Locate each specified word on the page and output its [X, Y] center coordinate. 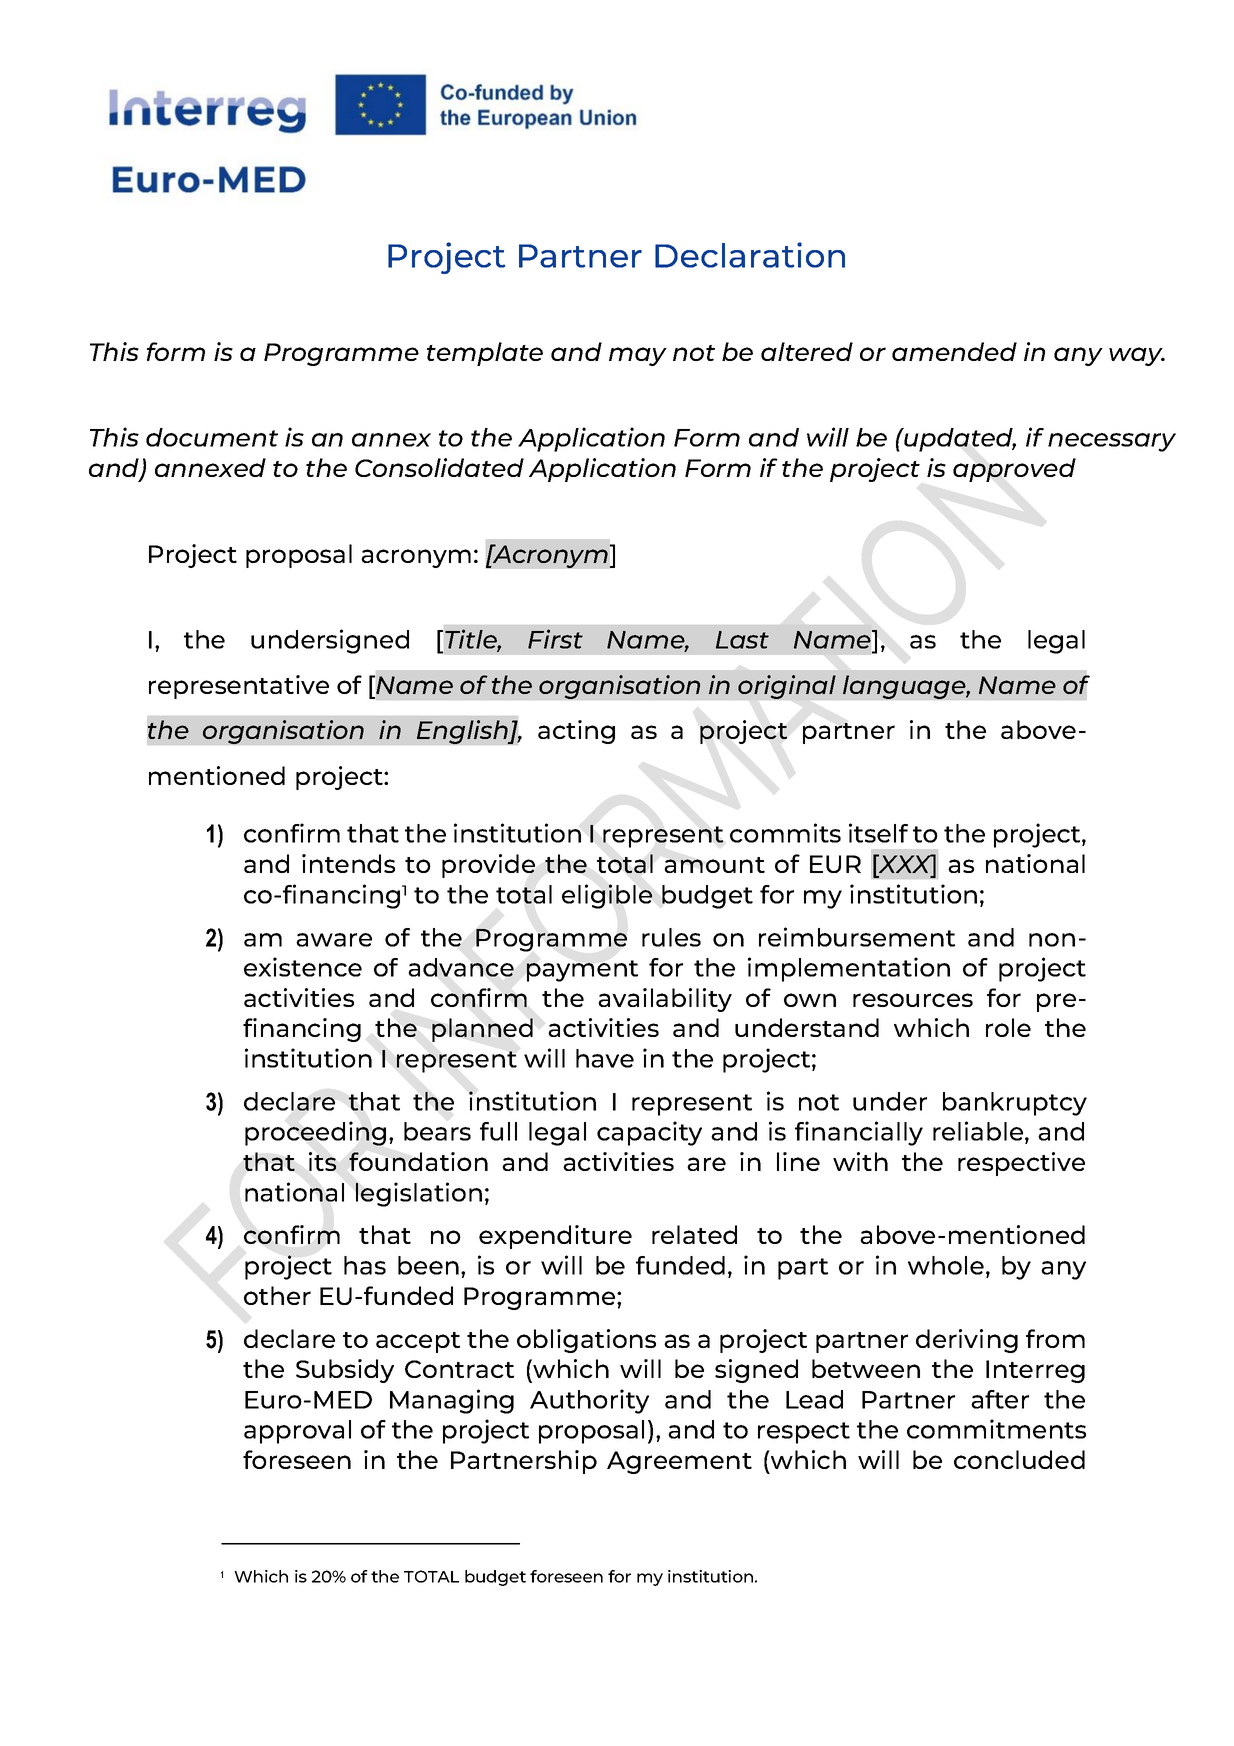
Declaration [750, 255]
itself [878, 833]
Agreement [679, 1462]
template [485, 354]
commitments [996, 1429]
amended [954, 351]
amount [714, 865]
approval [297, 1432]
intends [348, 863]
